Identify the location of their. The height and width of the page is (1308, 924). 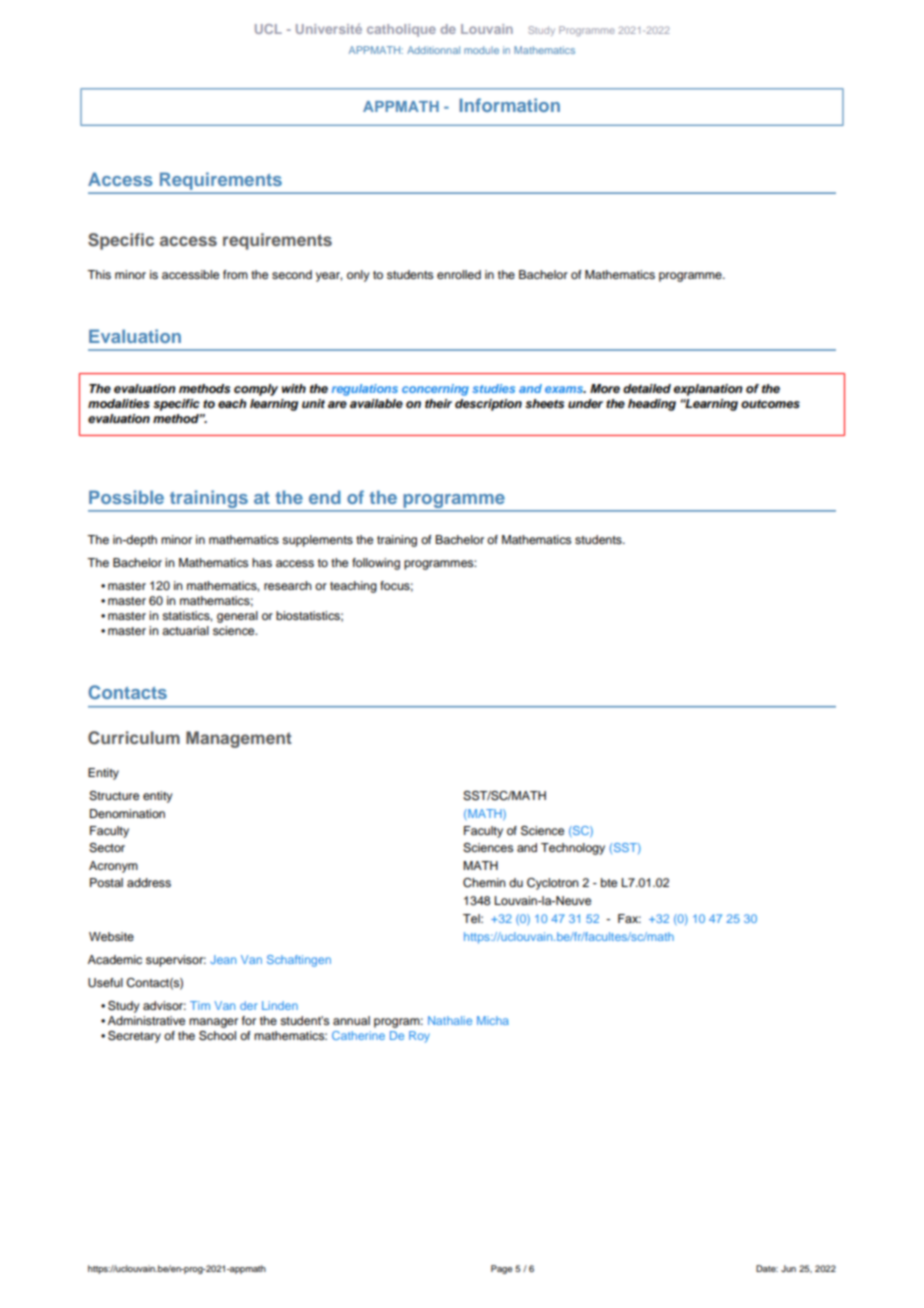
(438, 403).
